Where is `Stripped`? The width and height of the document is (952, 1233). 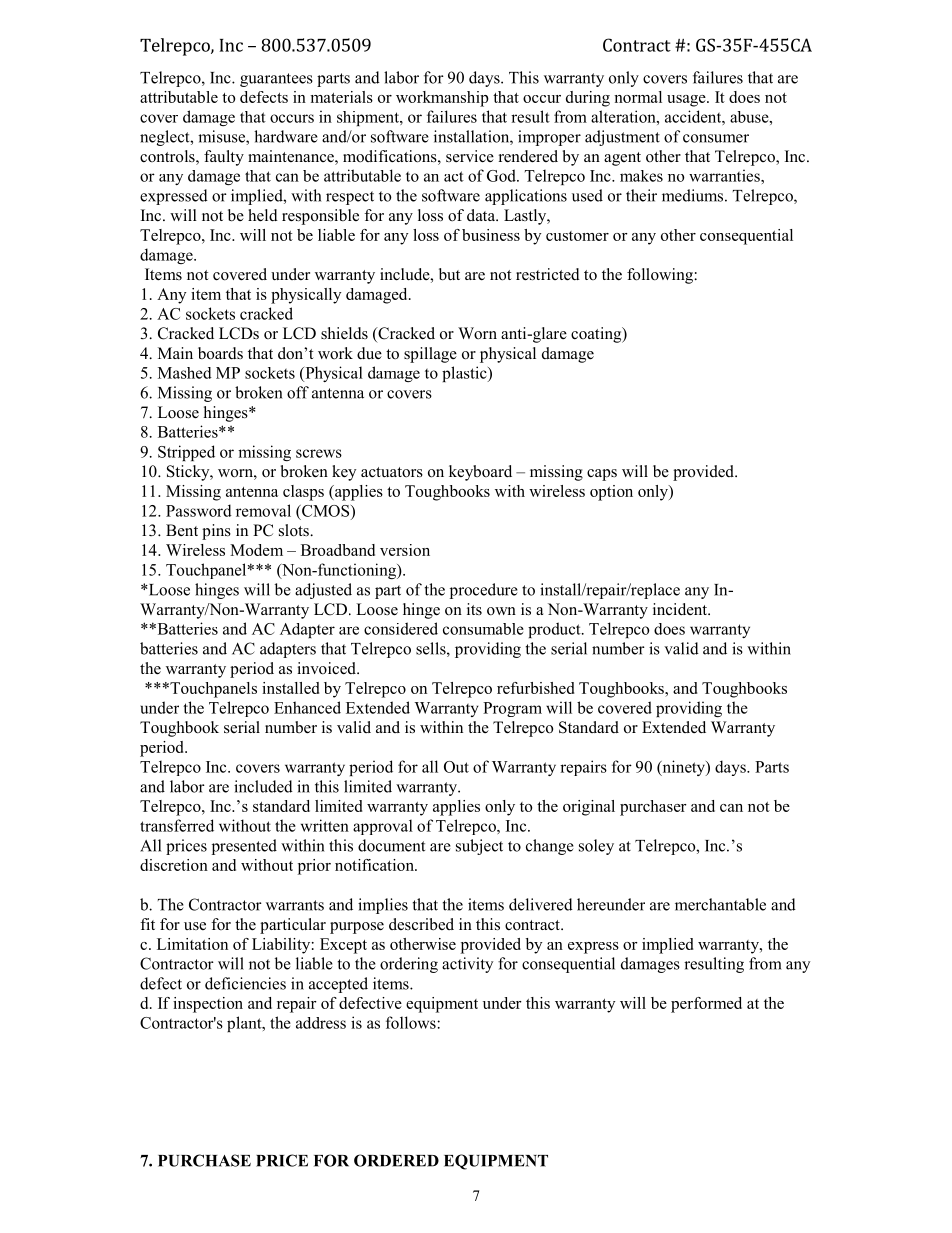
Stripped is located at coordinates (186, 453).
